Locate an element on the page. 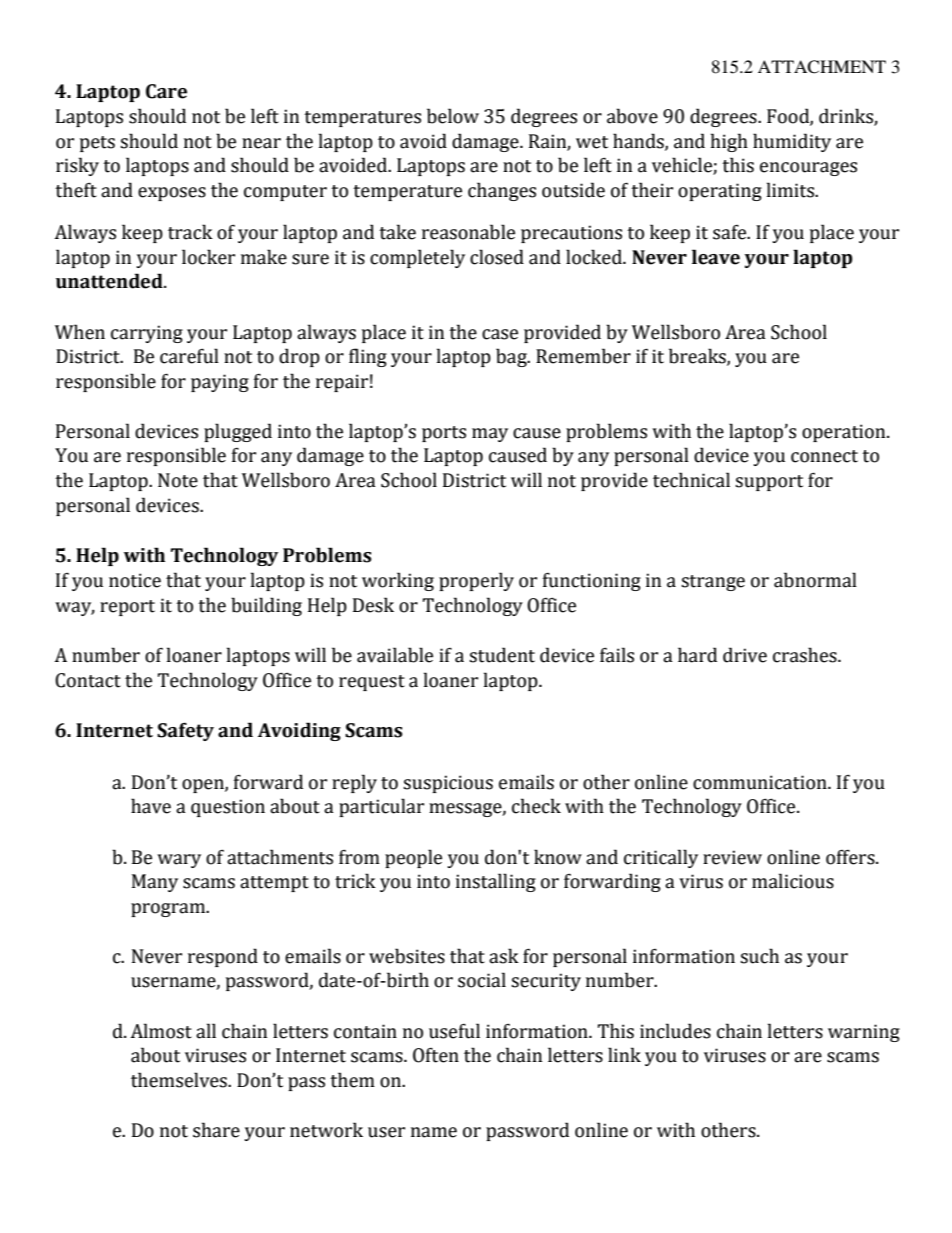  suspicious is located at coordinates (448, 784).
